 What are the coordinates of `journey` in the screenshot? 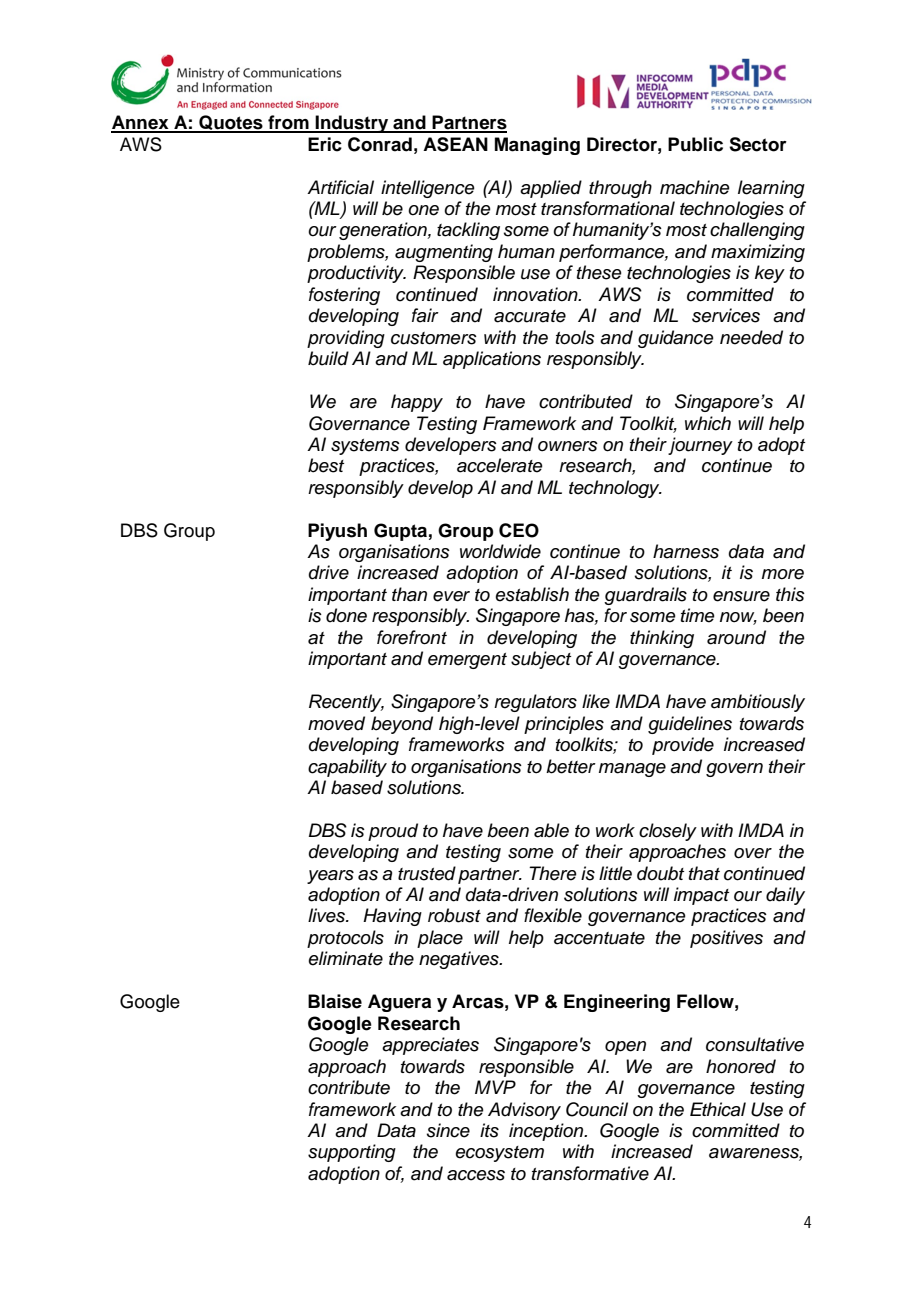 It's located at (700, 446).
